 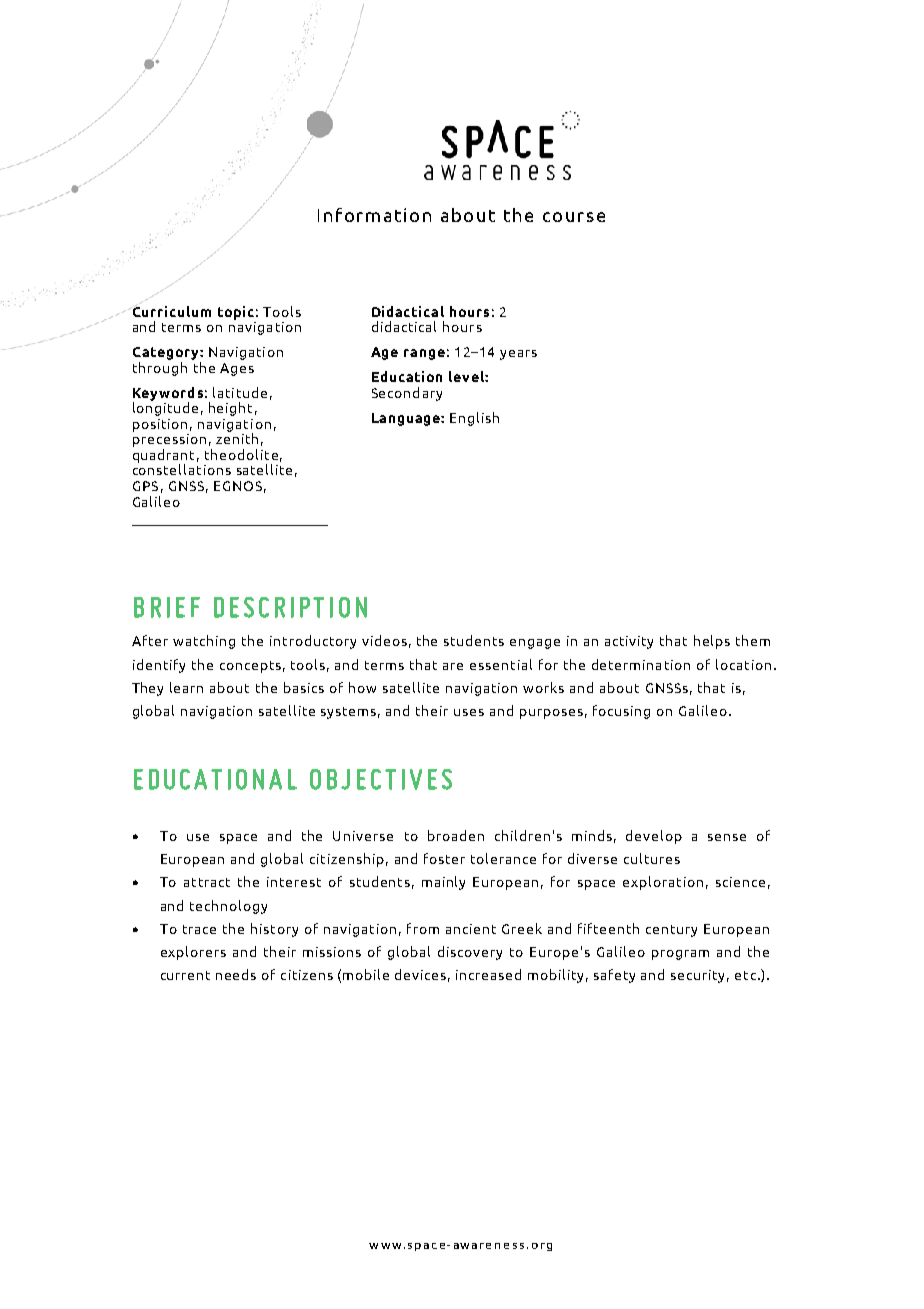 I want to click on years, so click(x=518, y=355).
